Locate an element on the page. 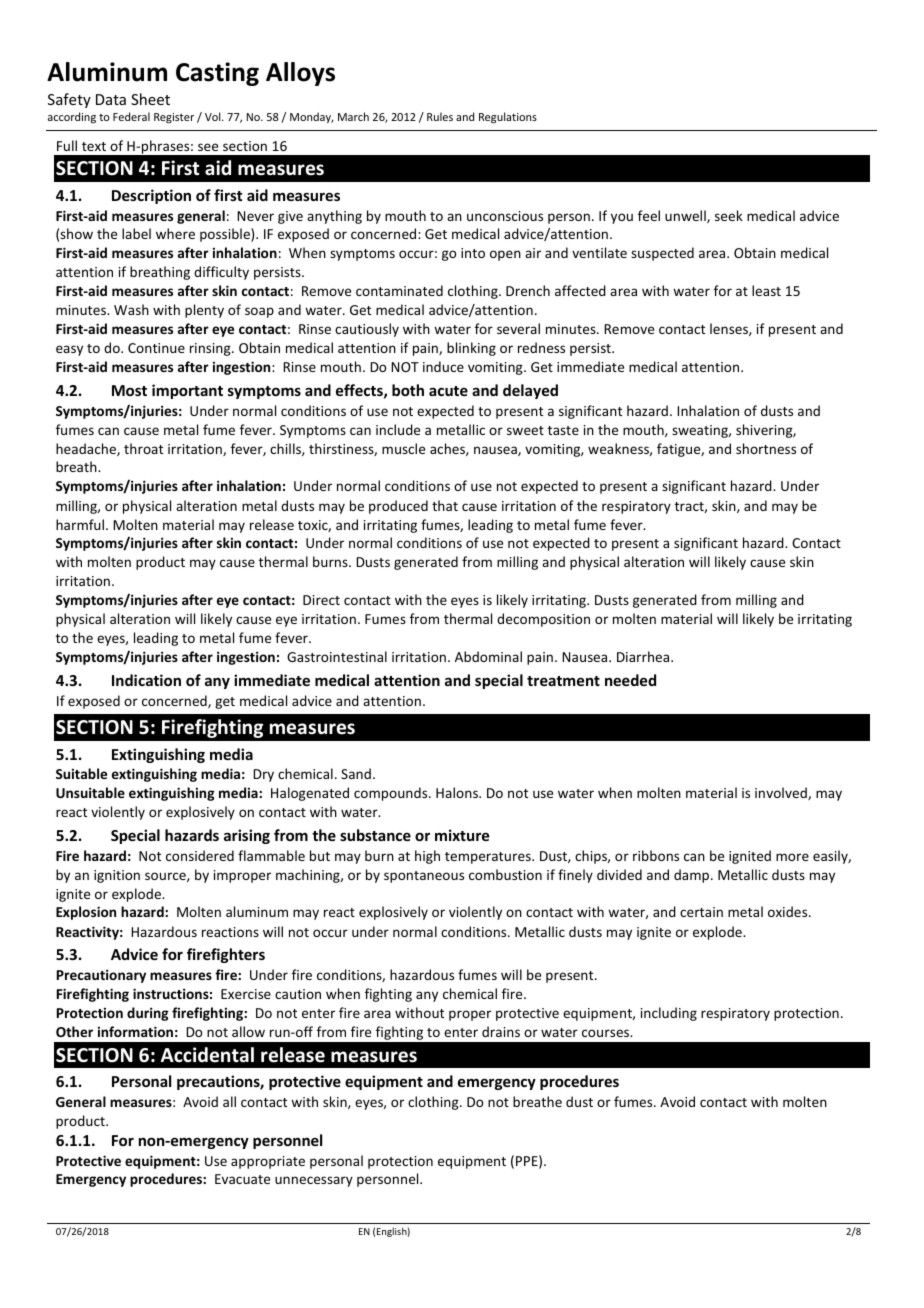  Rules is located at coordinates (440, 116).
